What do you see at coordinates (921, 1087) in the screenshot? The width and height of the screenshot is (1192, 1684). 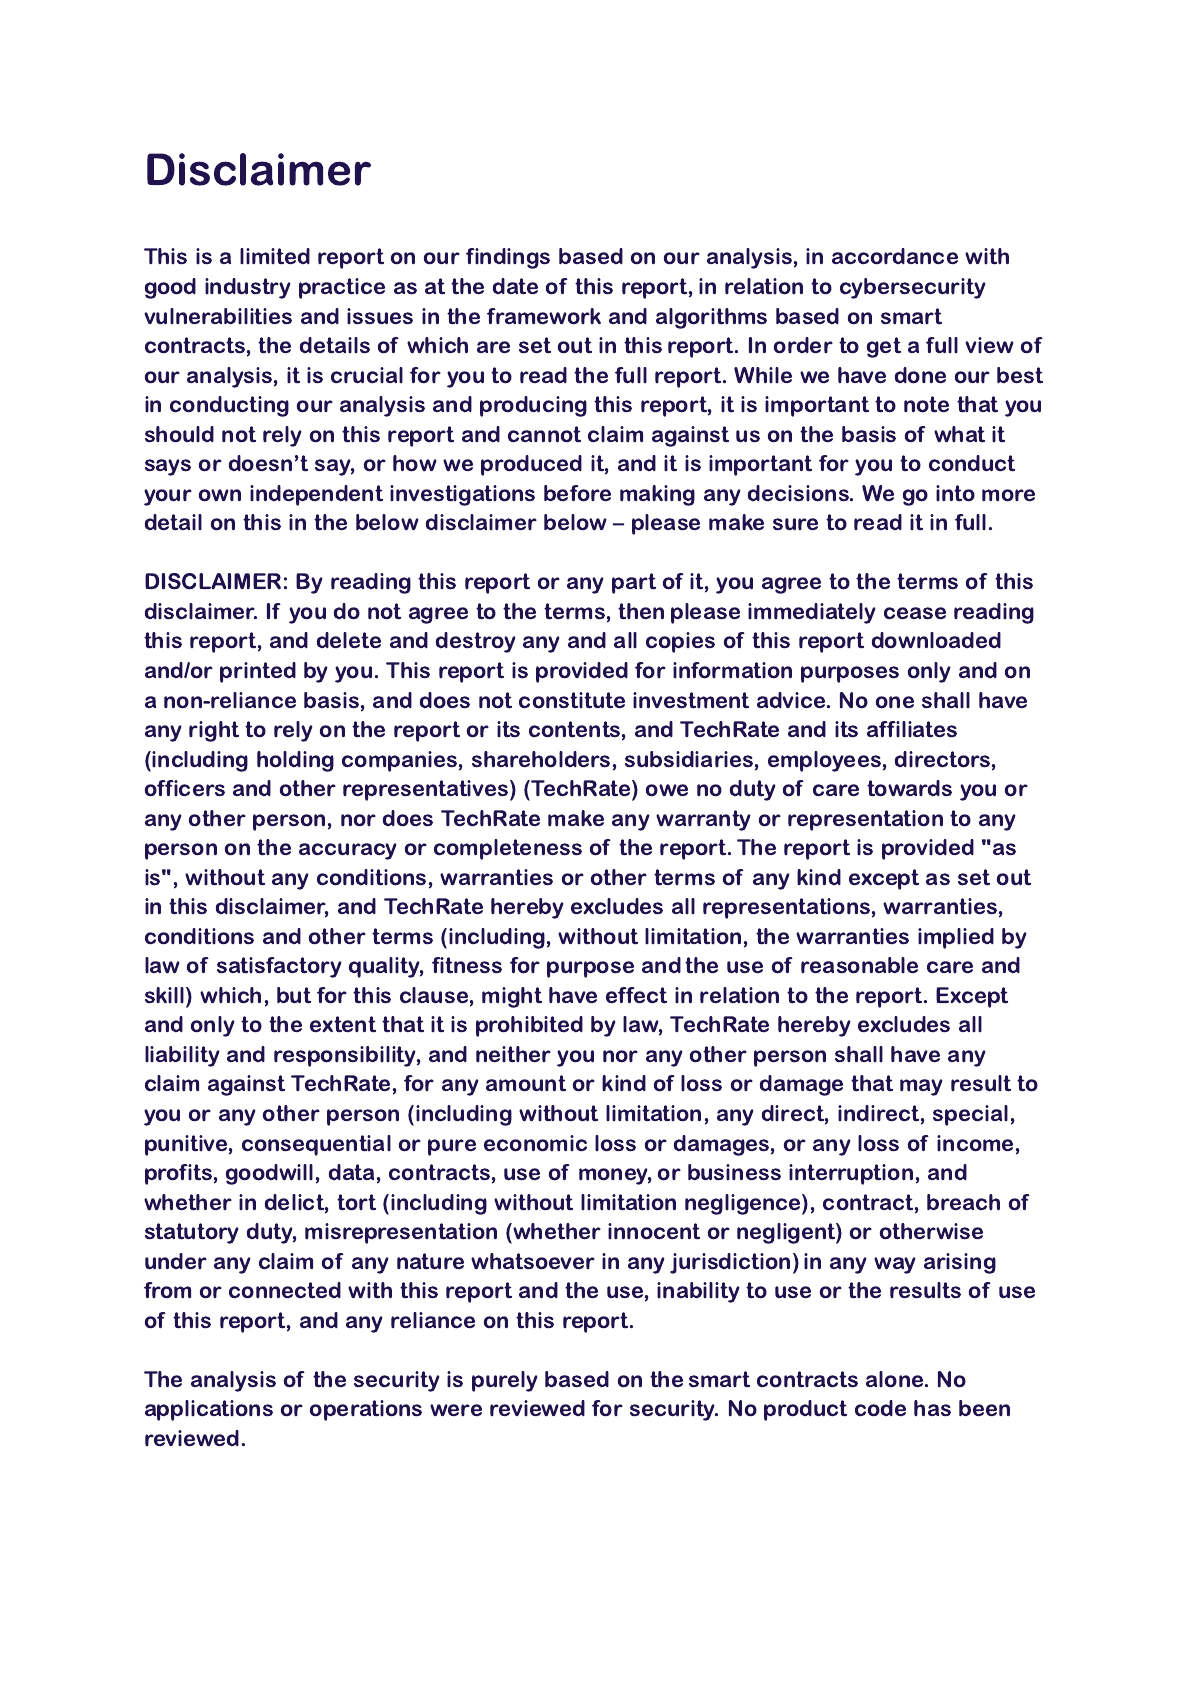 I see `may` at bounding box center [921, 1087].
